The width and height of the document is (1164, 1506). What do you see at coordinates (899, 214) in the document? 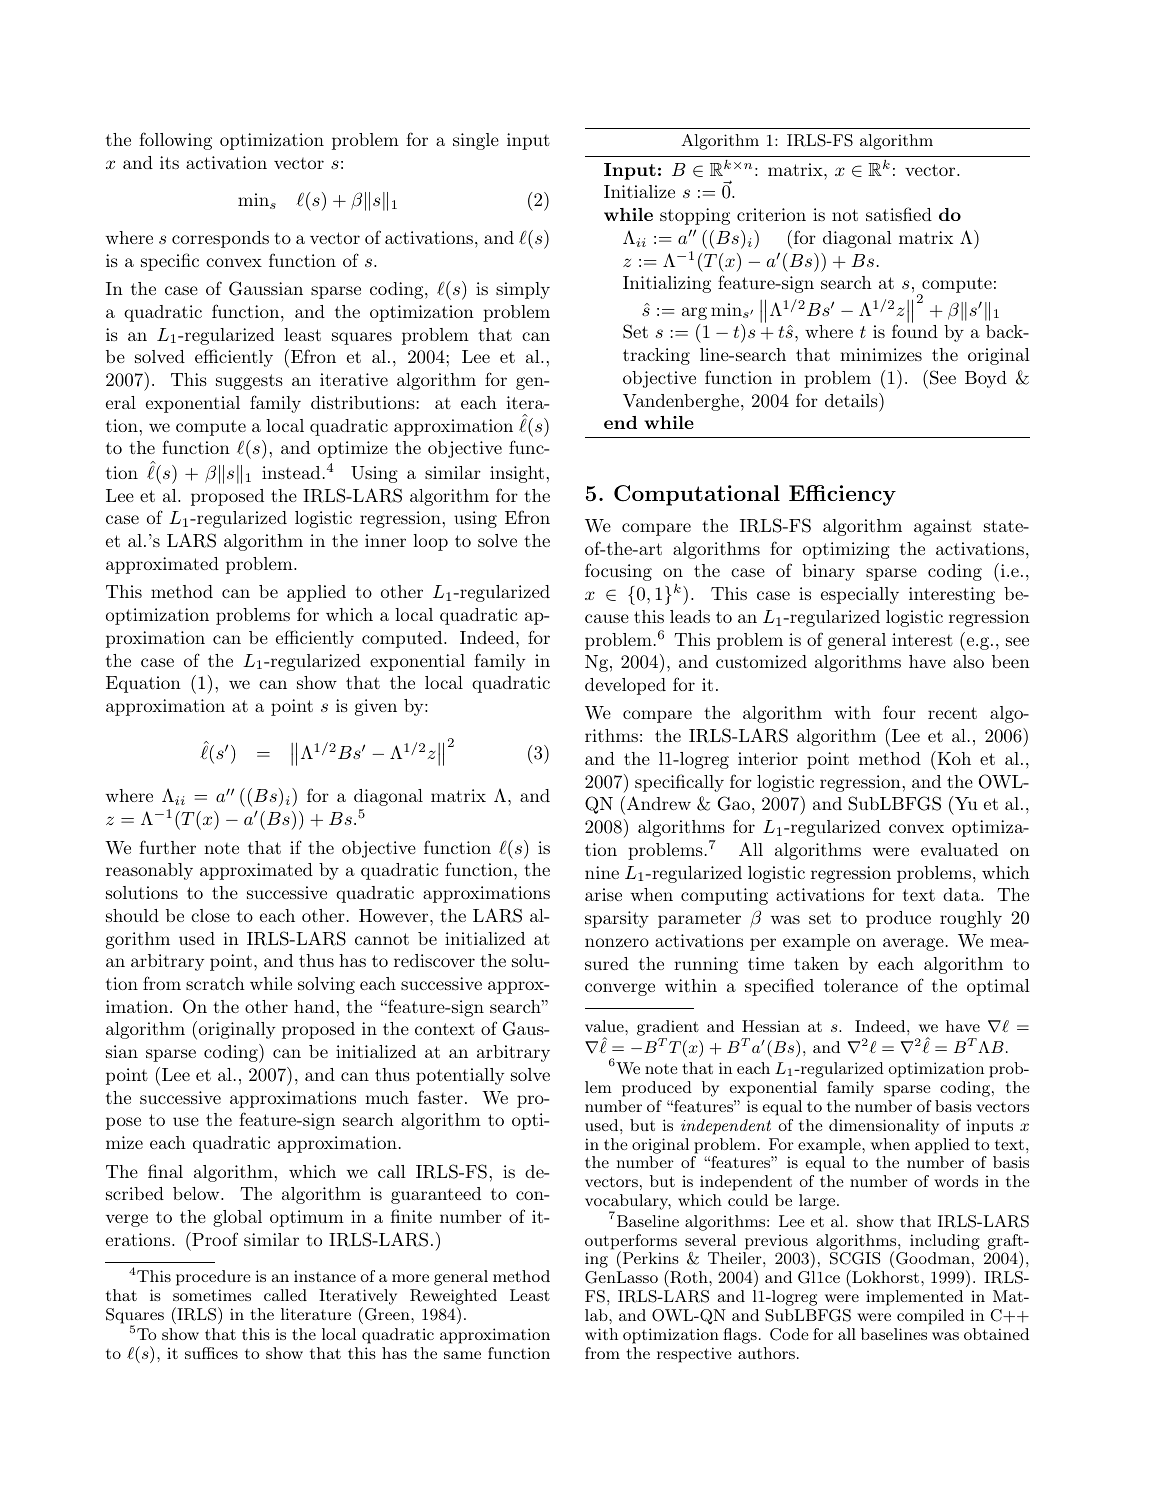
I see `satisfied` at bounding box center [899, 214].
